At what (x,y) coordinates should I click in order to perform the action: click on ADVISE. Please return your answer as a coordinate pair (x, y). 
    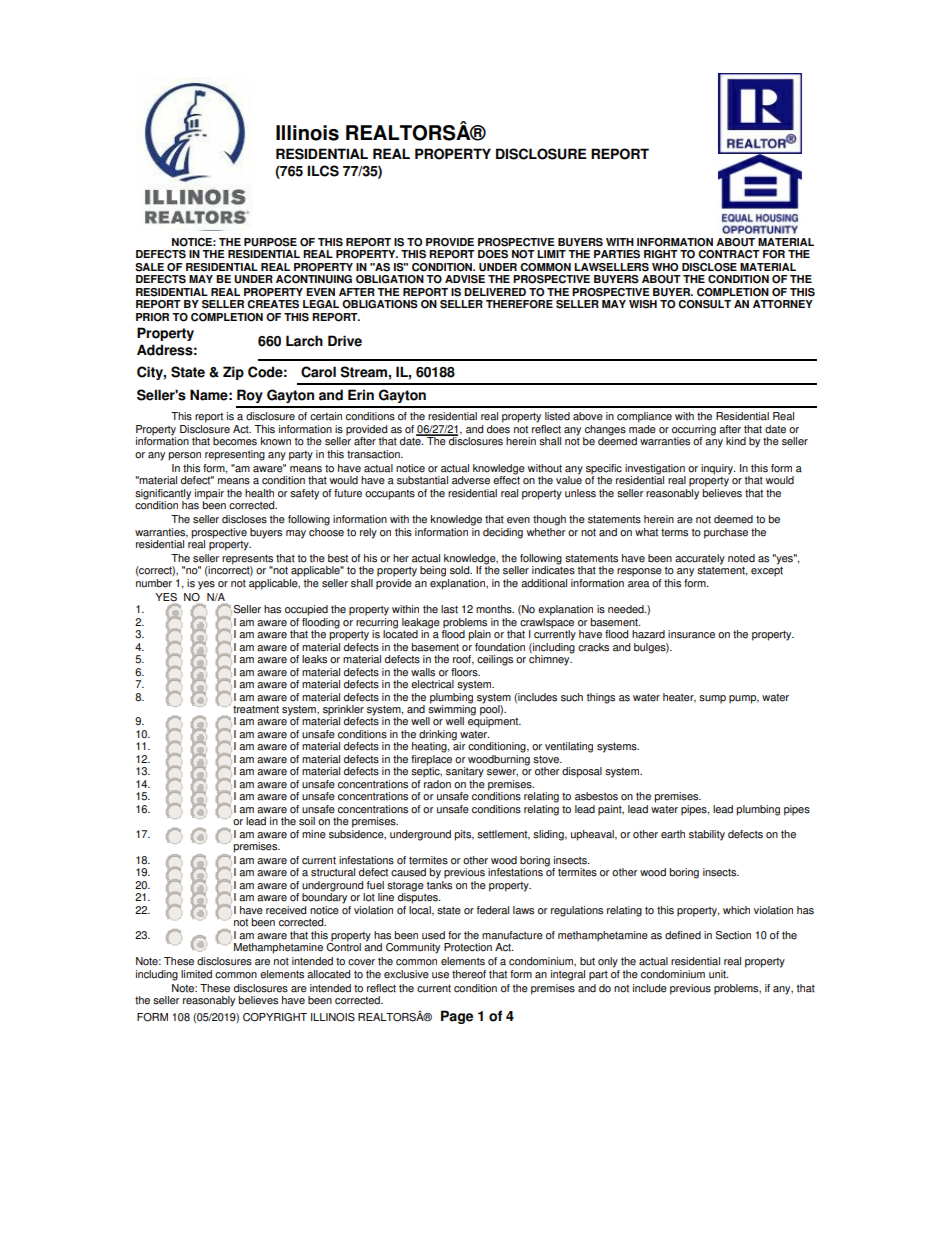
    Looking at the image, I should click on (465, 279).
